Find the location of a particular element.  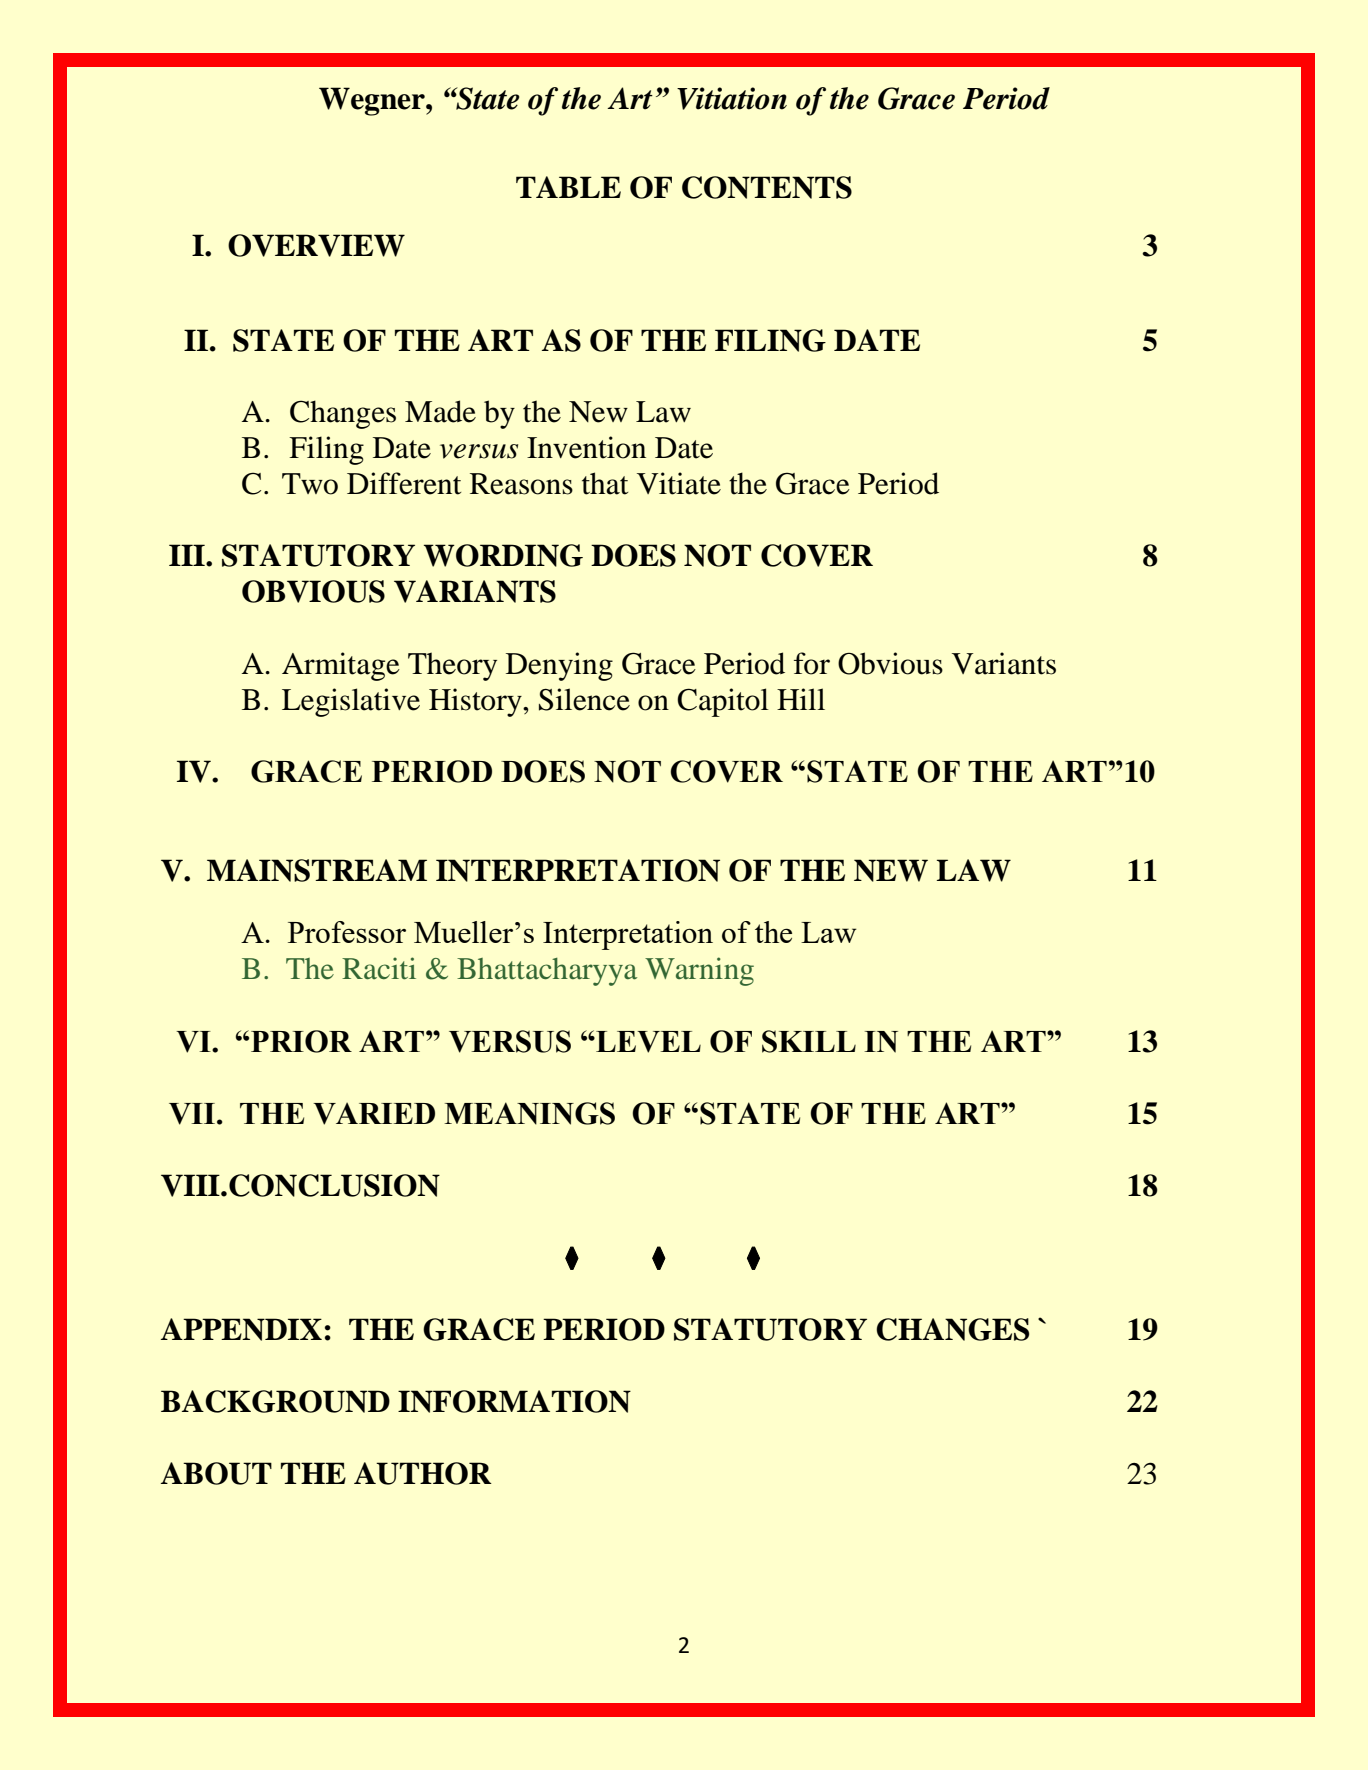

CONTENTS is located at coordinates (767, 187).
